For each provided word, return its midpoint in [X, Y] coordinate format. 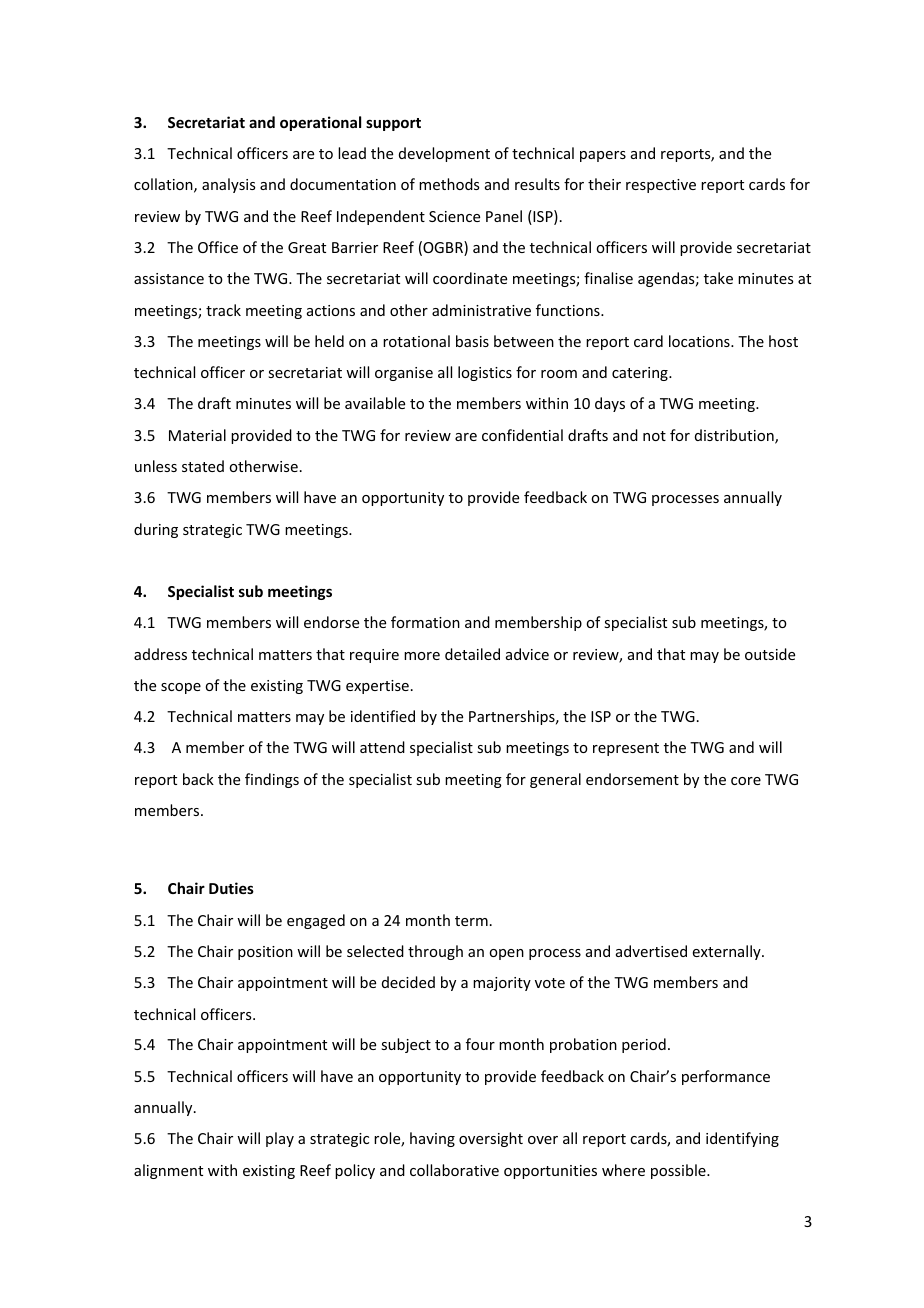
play [280, 1139]
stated [203, 466]
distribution [735, 436]
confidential [522, 435]
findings [272, 780]
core [746, 781]
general [555, 780]
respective [661, 186]
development [444, 154]
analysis [228, 185]
